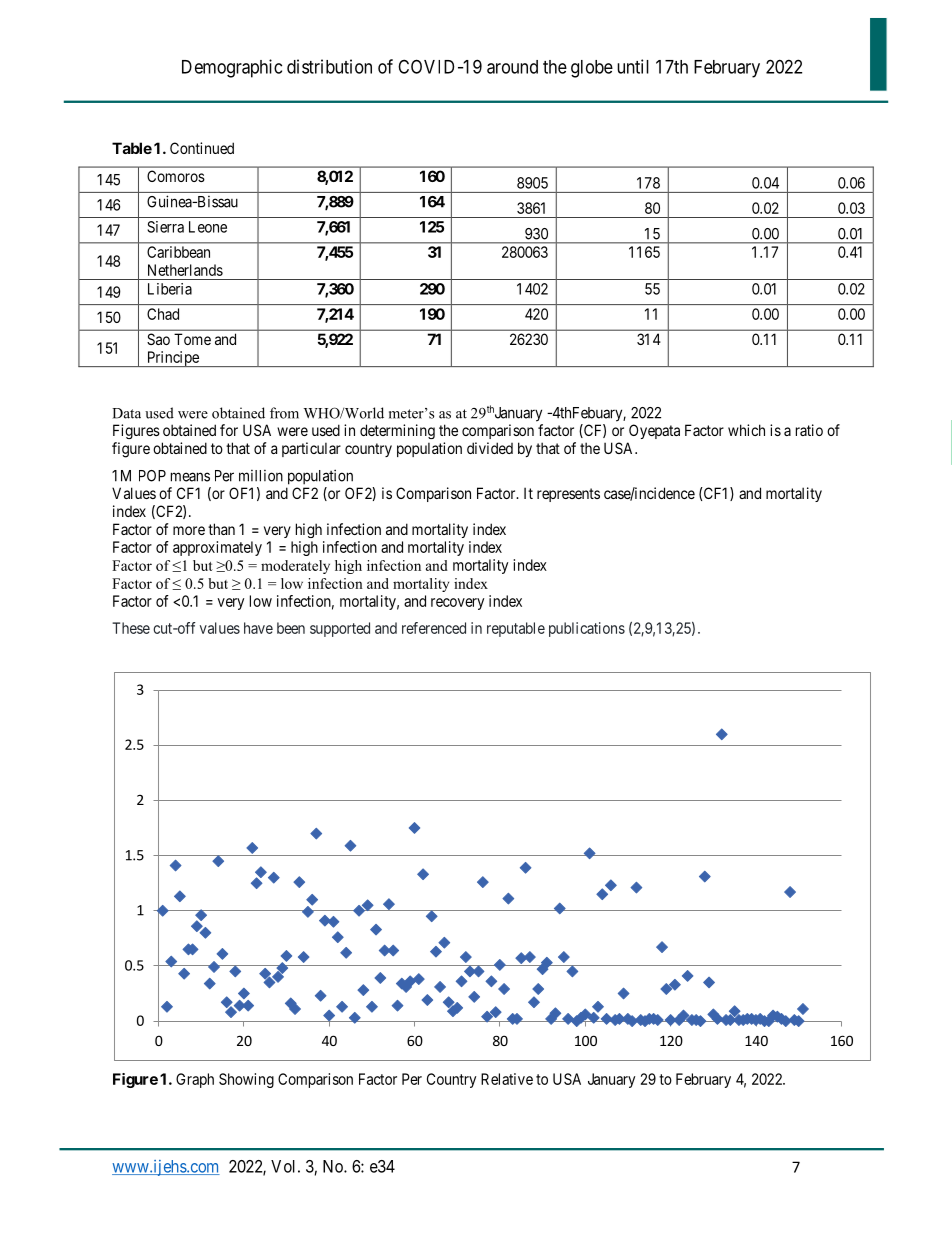 Image resolution: width=952 pixels, height=1233 pixels. Describe the element at coordinates (340, 629) in the screenshot. I see `supported` at that location.
